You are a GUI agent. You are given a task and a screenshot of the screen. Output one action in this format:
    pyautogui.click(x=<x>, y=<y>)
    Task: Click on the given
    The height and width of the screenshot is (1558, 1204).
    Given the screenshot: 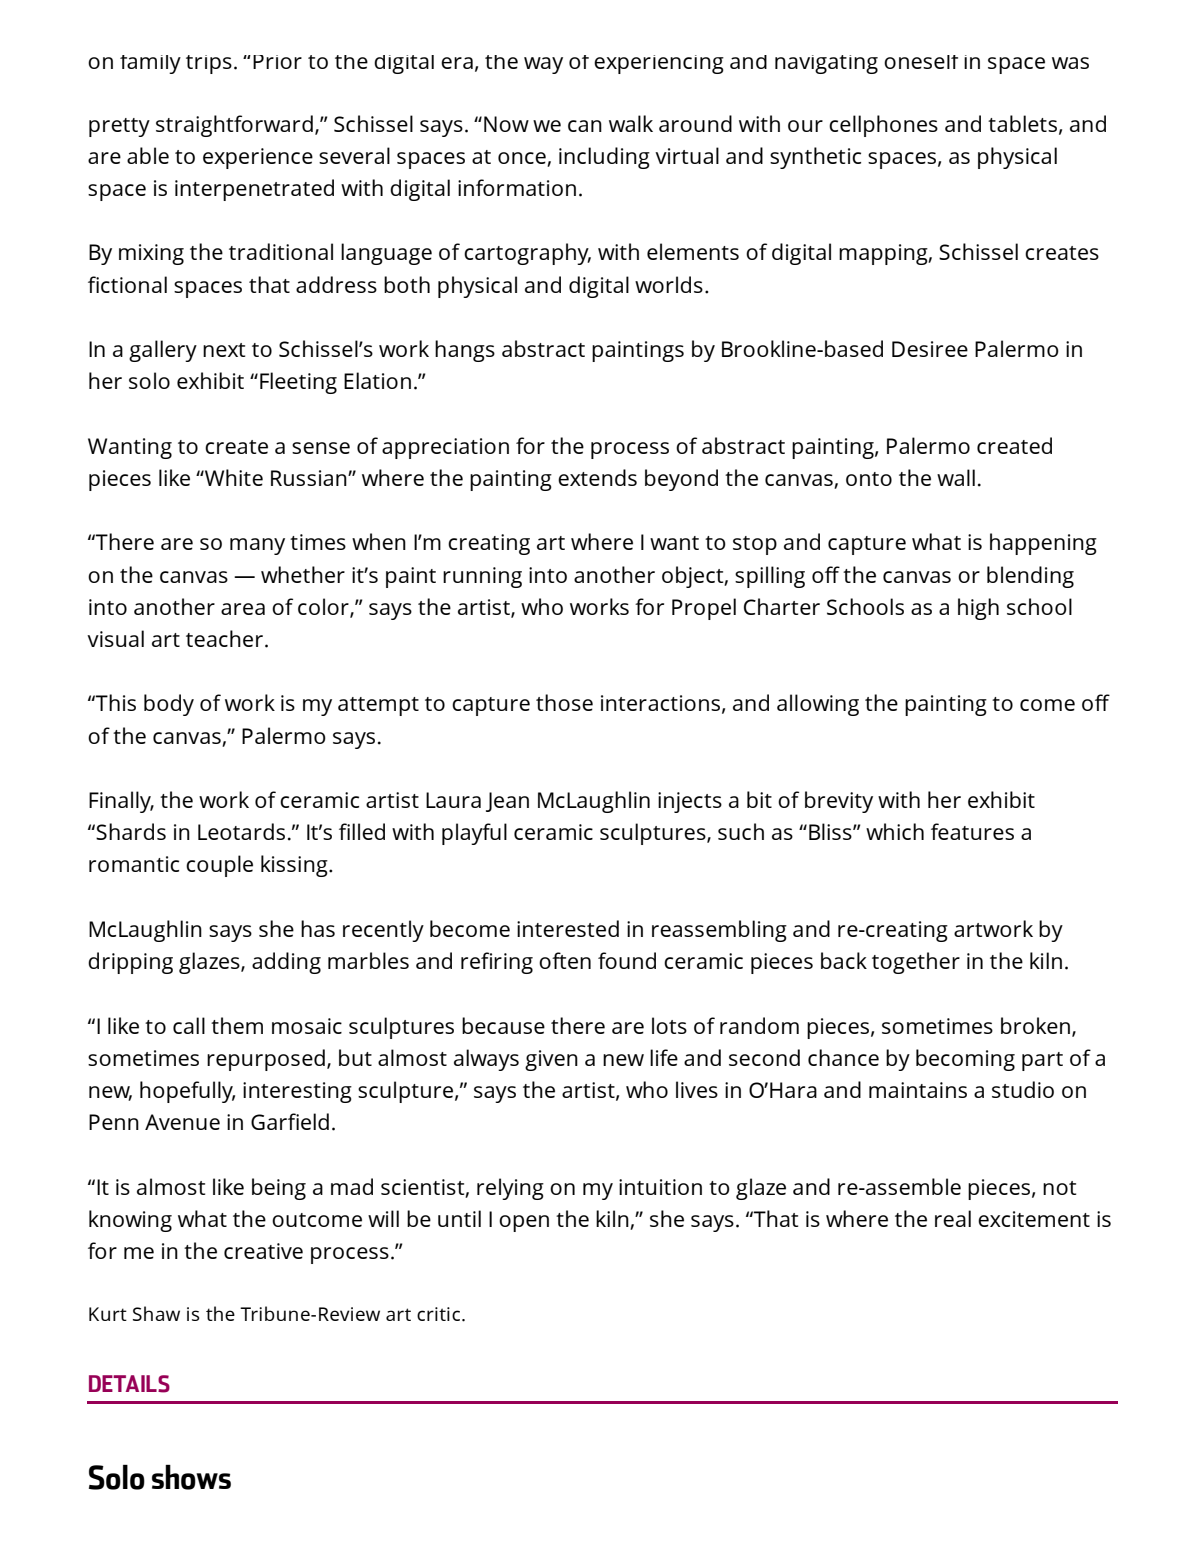 What is the action you would take?
    pyautogui.click(x=551, y=1060)
